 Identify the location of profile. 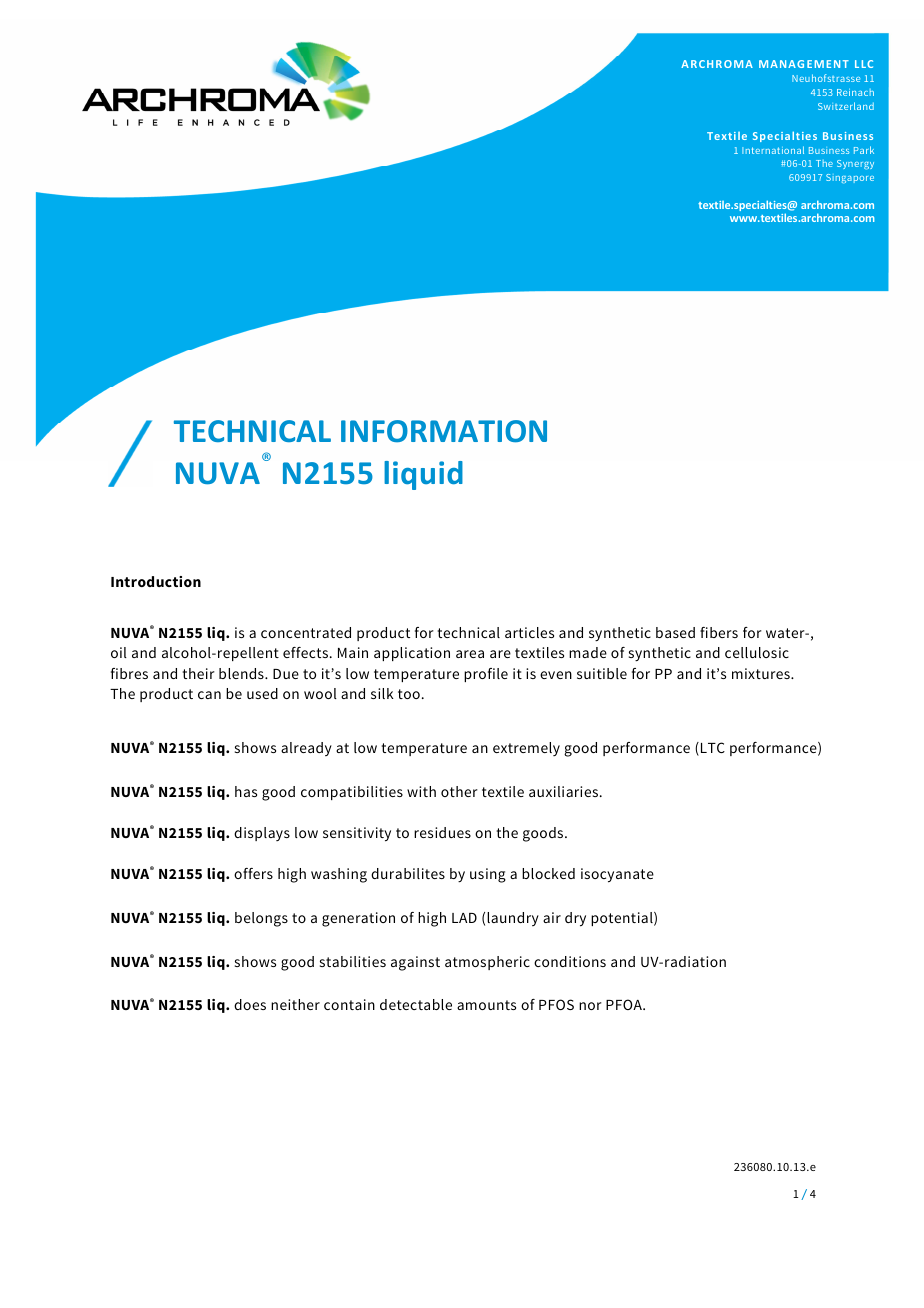
(486, 675).
